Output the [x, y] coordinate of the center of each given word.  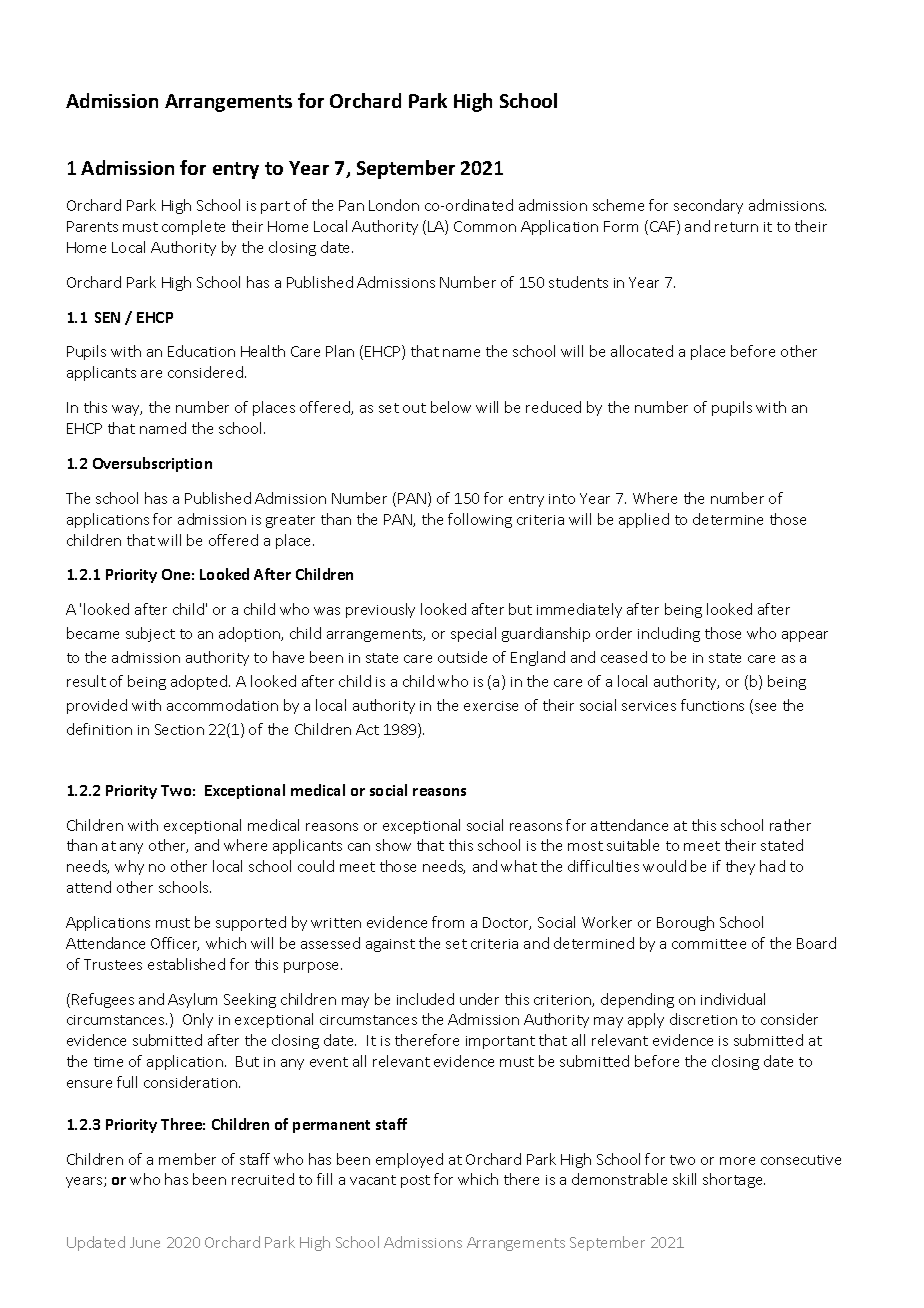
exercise [491, 706]
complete [193, 227]
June [145, 1242]
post [415, 1181]
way [127, 410]
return [736, 227]
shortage [734, 1180]
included [425, 999]
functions [712, 705]
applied [644, 520]
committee [709, 944]
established [186, 964]
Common [485, 226]
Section [179, 729]
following [480, 520]
